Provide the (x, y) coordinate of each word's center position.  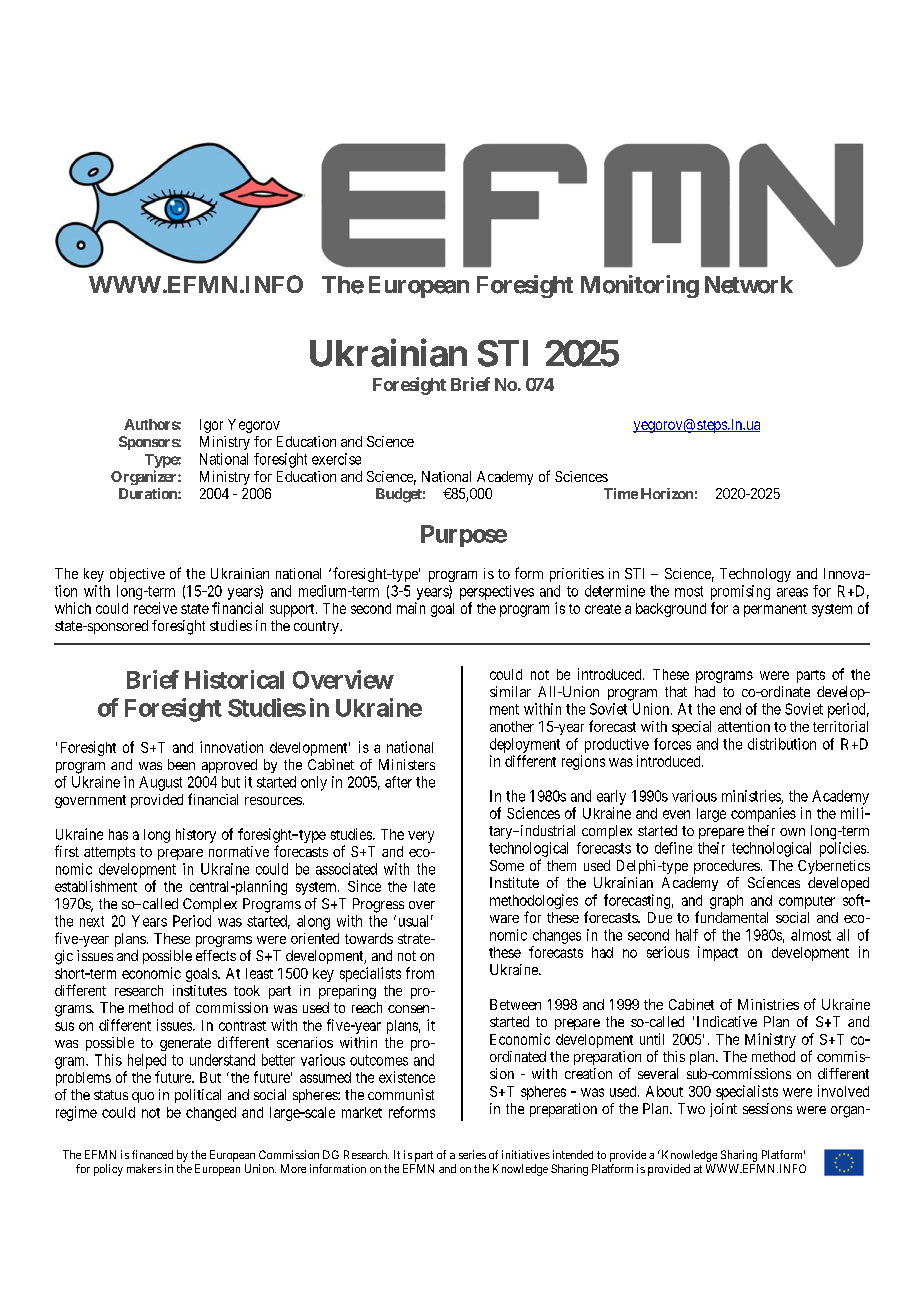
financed (152, 1154)
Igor (211, 426)
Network (749, 285)
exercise (336, 459)
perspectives (497, 592)
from (420, 973)
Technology (755, 575)
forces (672, 744)
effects (216, 955)
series (472, 1154)
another (512, 726)
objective (137, 575)
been (181, 764)
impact (718, 953)
